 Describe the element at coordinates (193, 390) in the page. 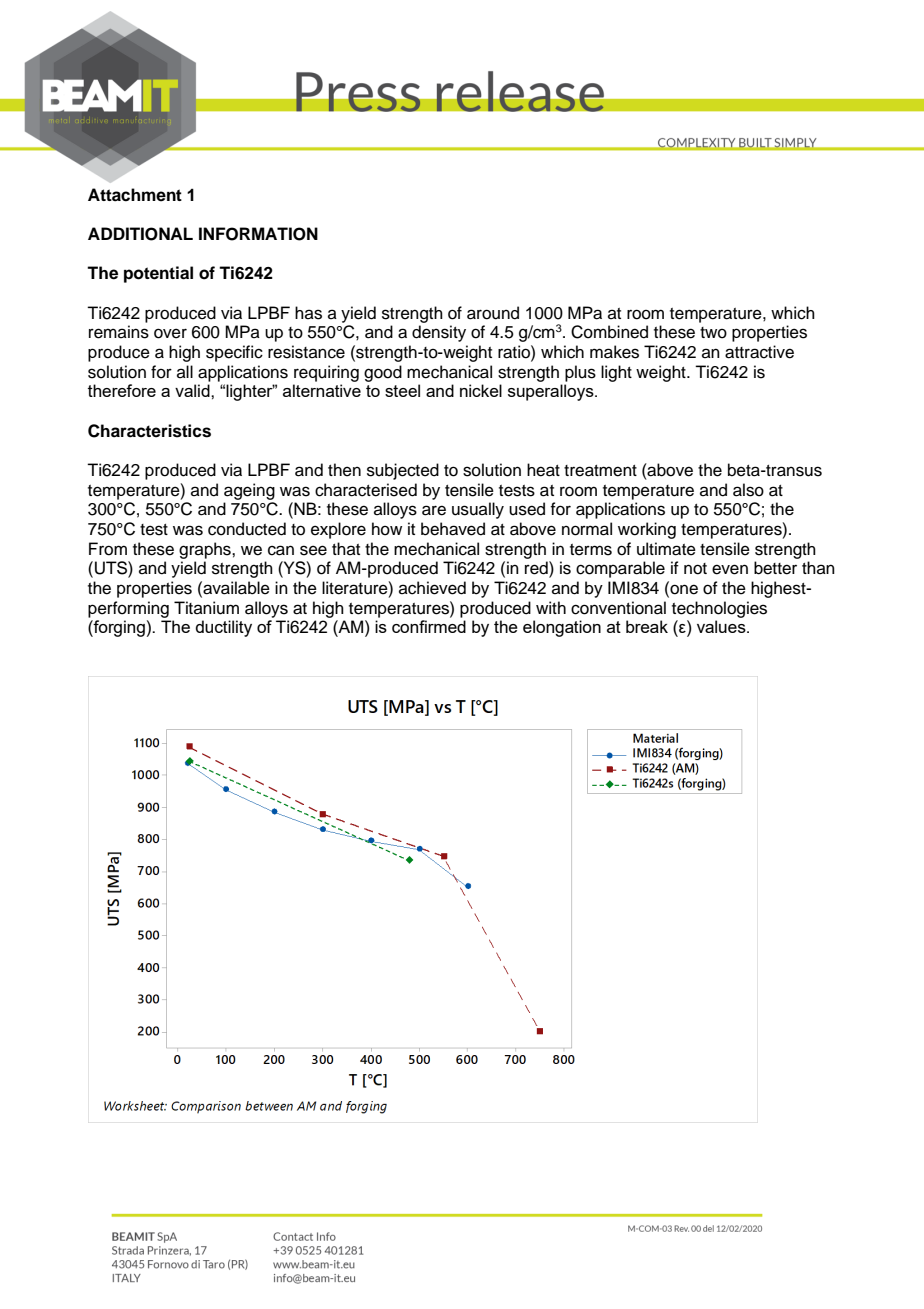

I see `valid` at that location.
